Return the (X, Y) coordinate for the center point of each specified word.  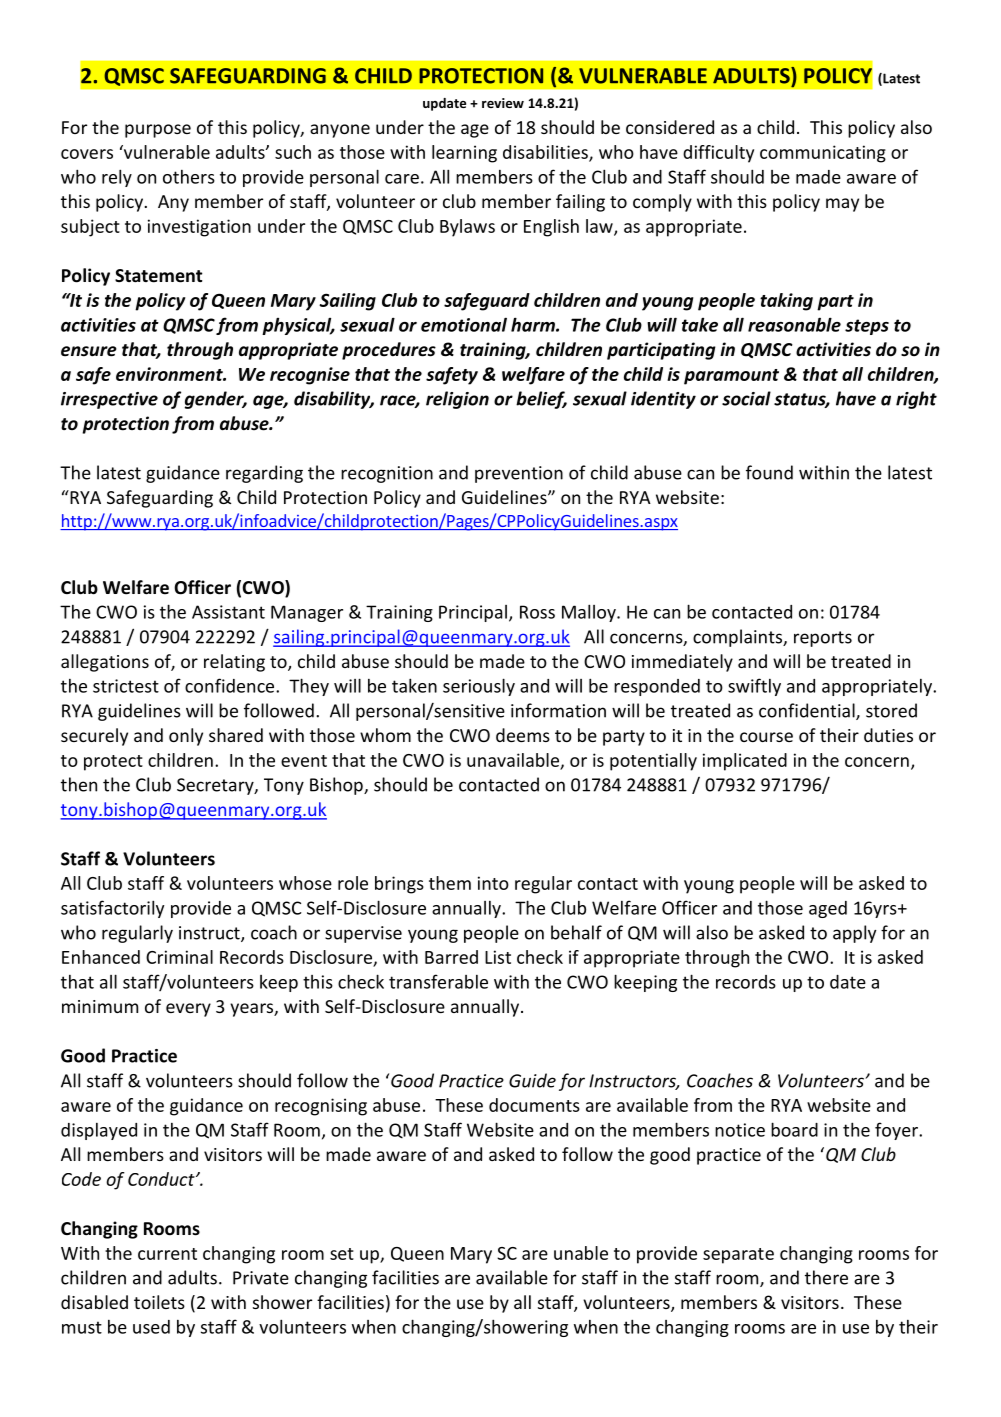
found (769, 472)
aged (828, 909)
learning (464, 154)
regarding (264, 474)
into (493, 883)
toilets (159, 1302)
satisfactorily (112, 909)
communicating (823, 154)
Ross (537, 612)
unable (581, 1253)
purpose (158, 131)
